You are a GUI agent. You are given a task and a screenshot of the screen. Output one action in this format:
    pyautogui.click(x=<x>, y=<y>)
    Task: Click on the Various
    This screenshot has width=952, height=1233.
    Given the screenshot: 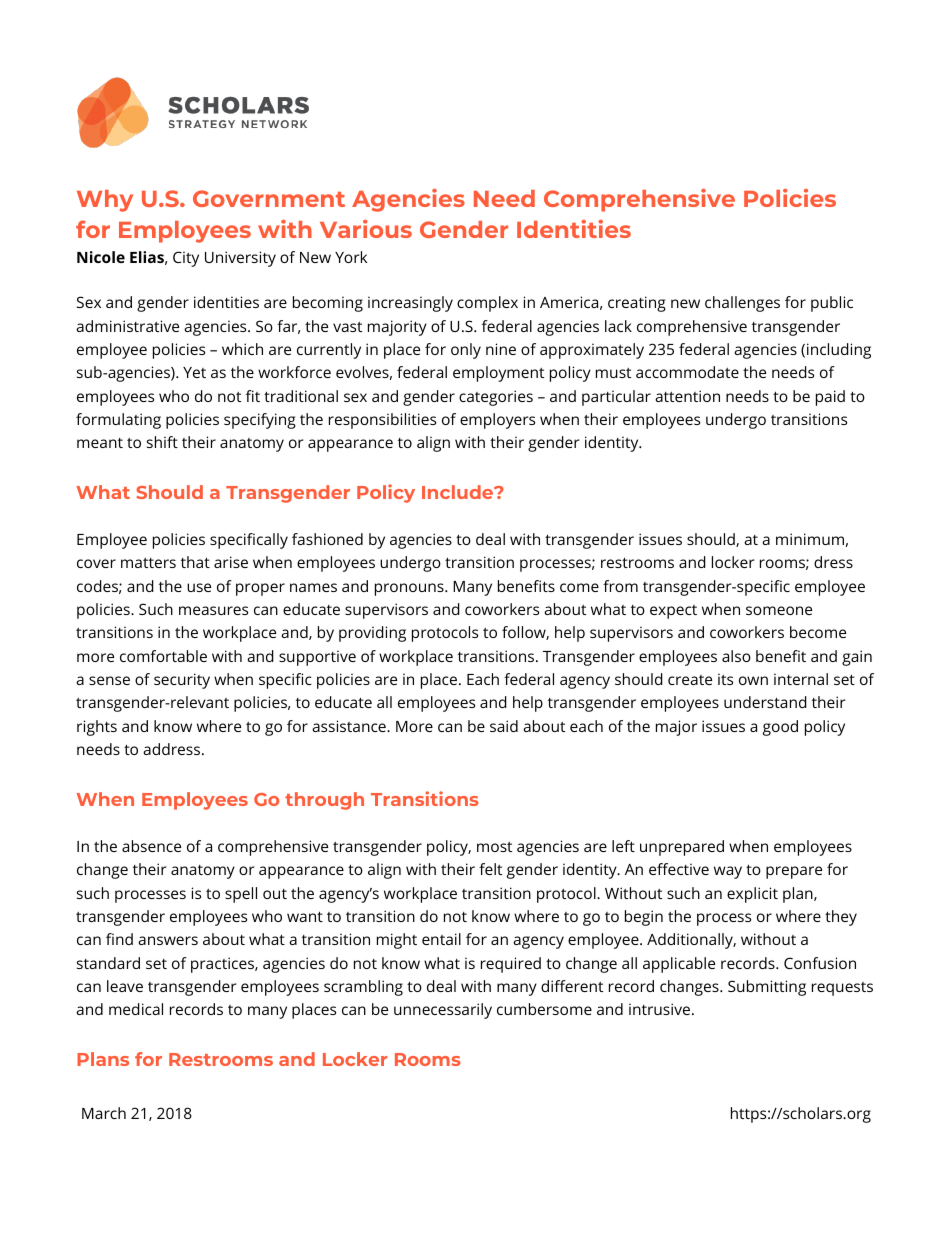 What is the action you would take?
    pyautogui.click(x=366, y=229)
